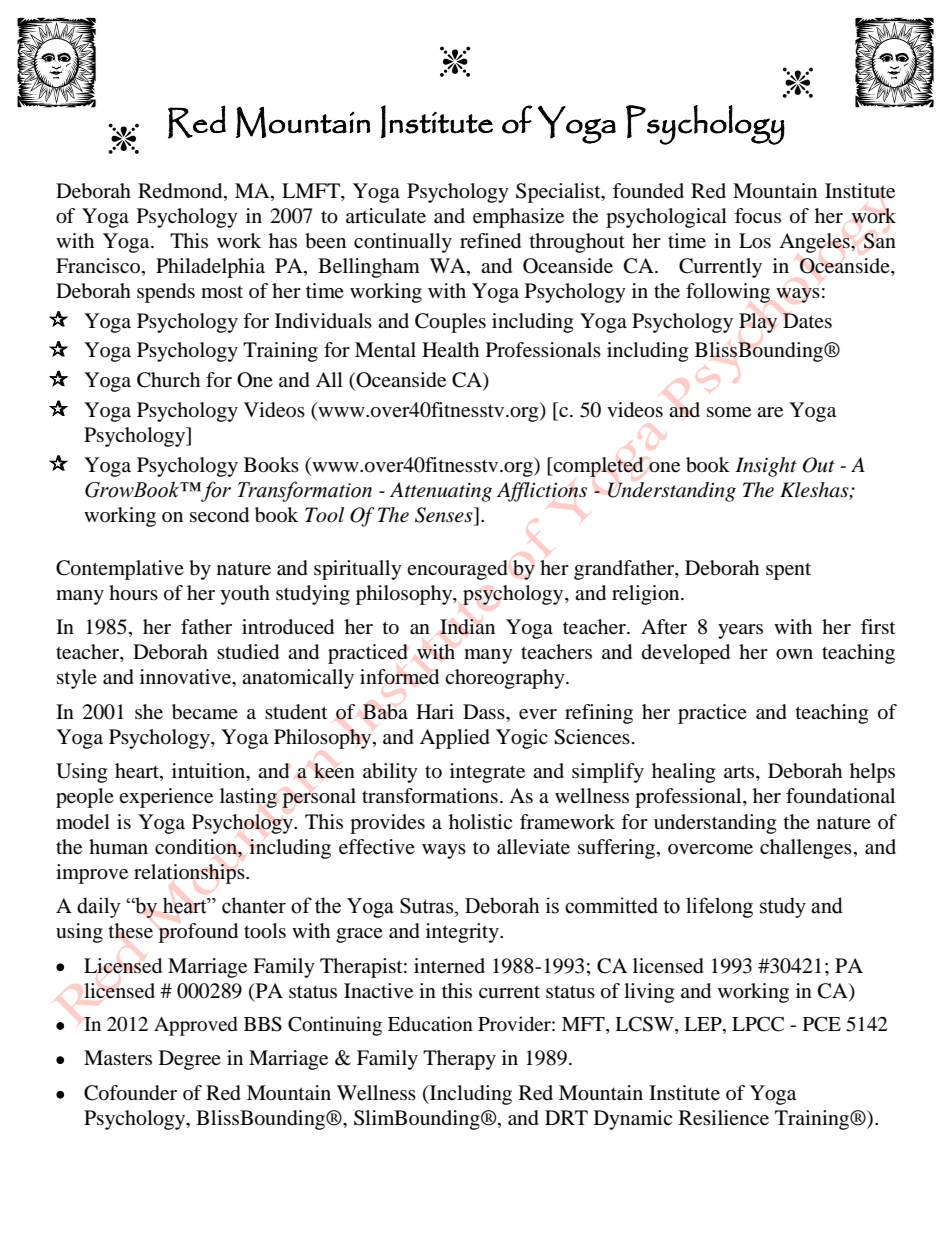  I want to click on Resilience, so click(724, 1118).
